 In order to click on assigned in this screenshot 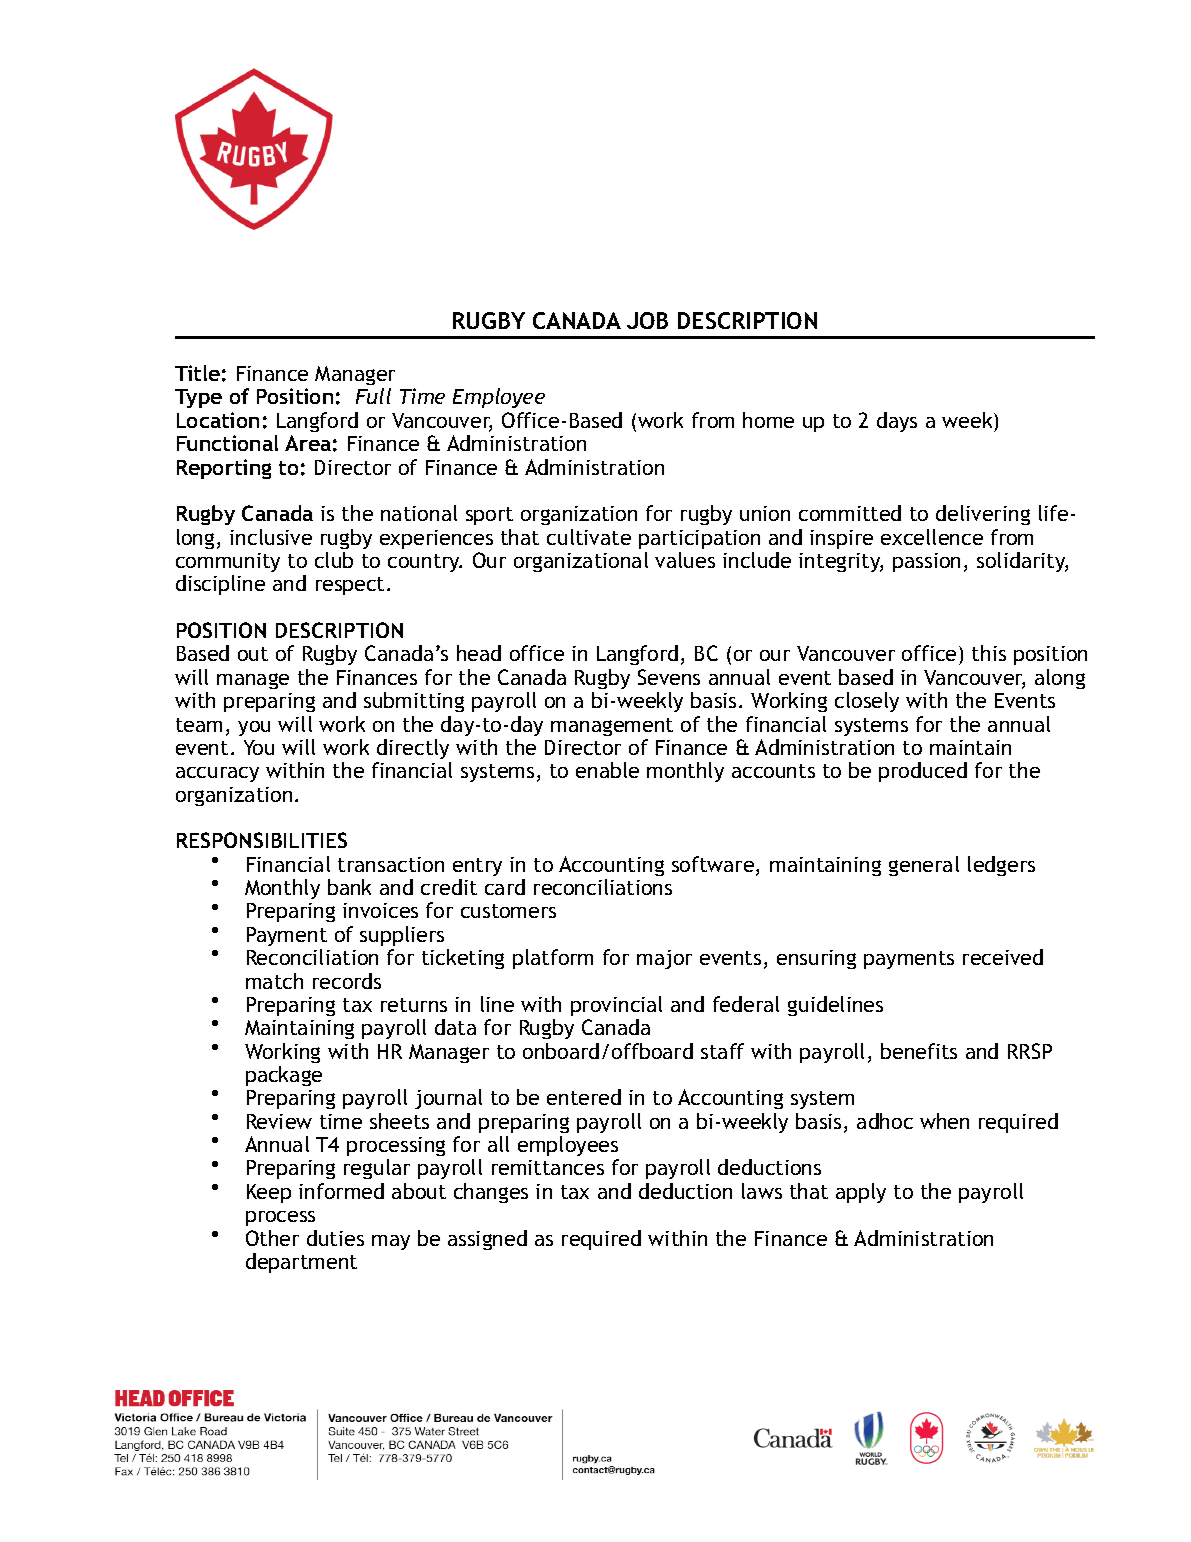, I will do `click(487, 1240)`.
